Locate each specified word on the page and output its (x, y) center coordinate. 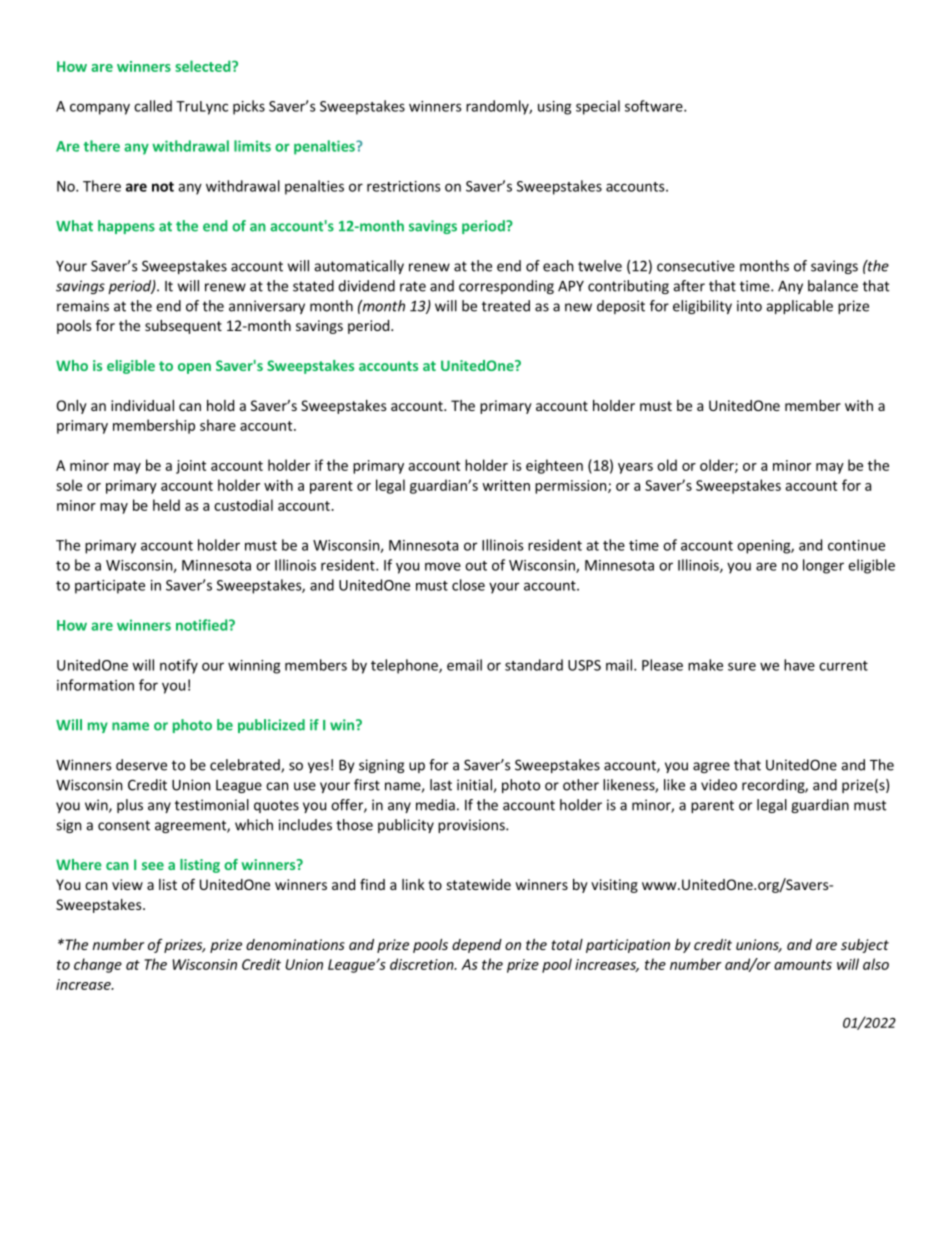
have (799, 665)
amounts (803, 965)
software (655, 106)
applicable (799, 307)
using (554, 108)
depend (477, 946)
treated (506, 306)
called (153, 106)
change (98, 965)
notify (179, 666)
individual (142, 405)
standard (534, 665)
